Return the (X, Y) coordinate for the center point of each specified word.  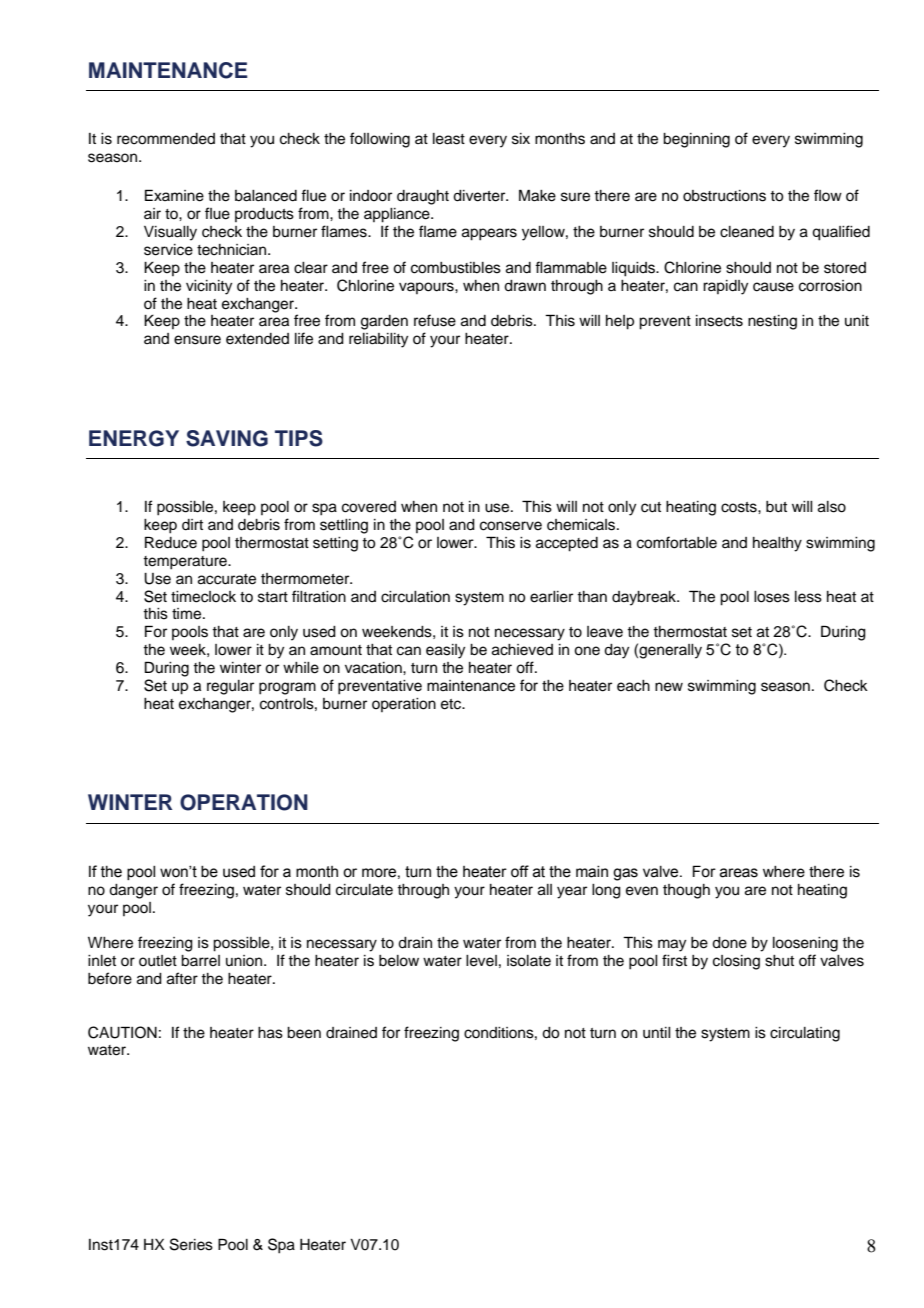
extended (257, 339)
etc (452, 704)
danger (133, 891)
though (686, 891)
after (182, 978)
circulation (415, 597)
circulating (805, 1034)
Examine (174, 195)
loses (772, 597)
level (481, 961)
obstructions (724, 196)
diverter (480, 196)
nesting (772, 322)
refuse (435, 320)
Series (191, 1244)
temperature (186, 563)
